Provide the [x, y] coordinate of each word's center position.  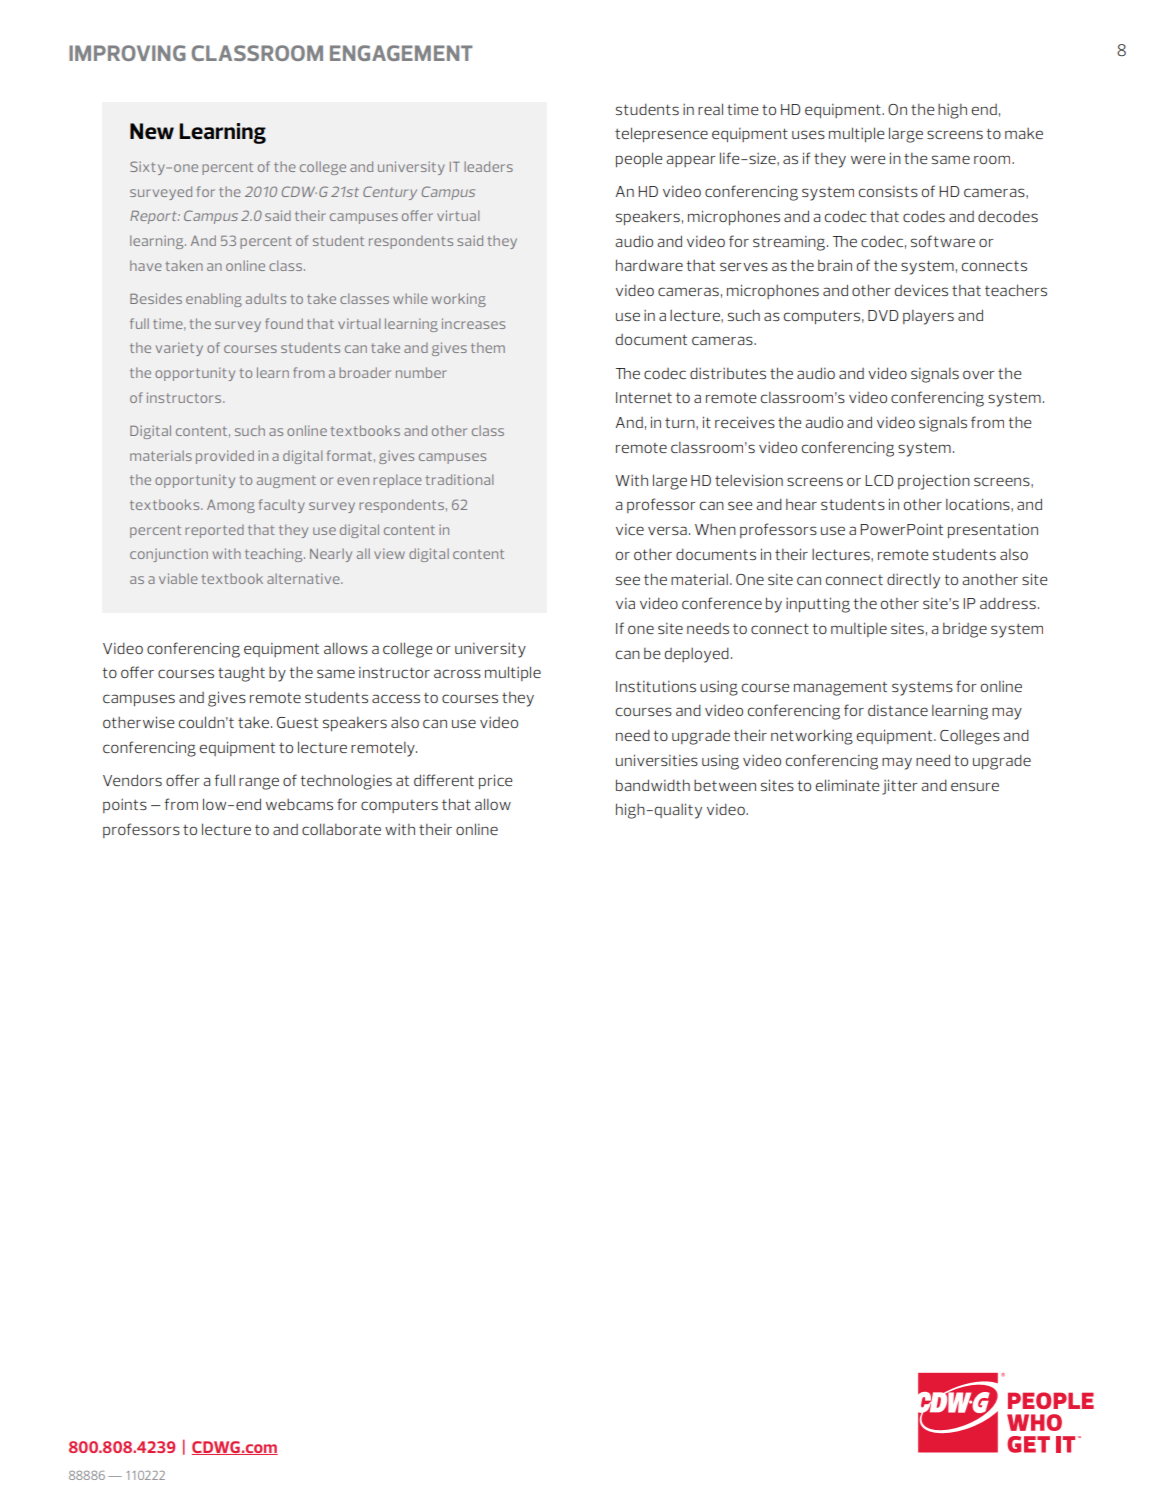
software [943, 241]
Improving [127, 53]
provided [225, 457]
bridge [965, 630]
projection [934, 482]
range [259, 783]
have [145, 265]
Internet [644, 397]
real [710, 109]
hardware [649, 265]
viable [178, 578]
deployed [697, 655]
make [1024, 133]
